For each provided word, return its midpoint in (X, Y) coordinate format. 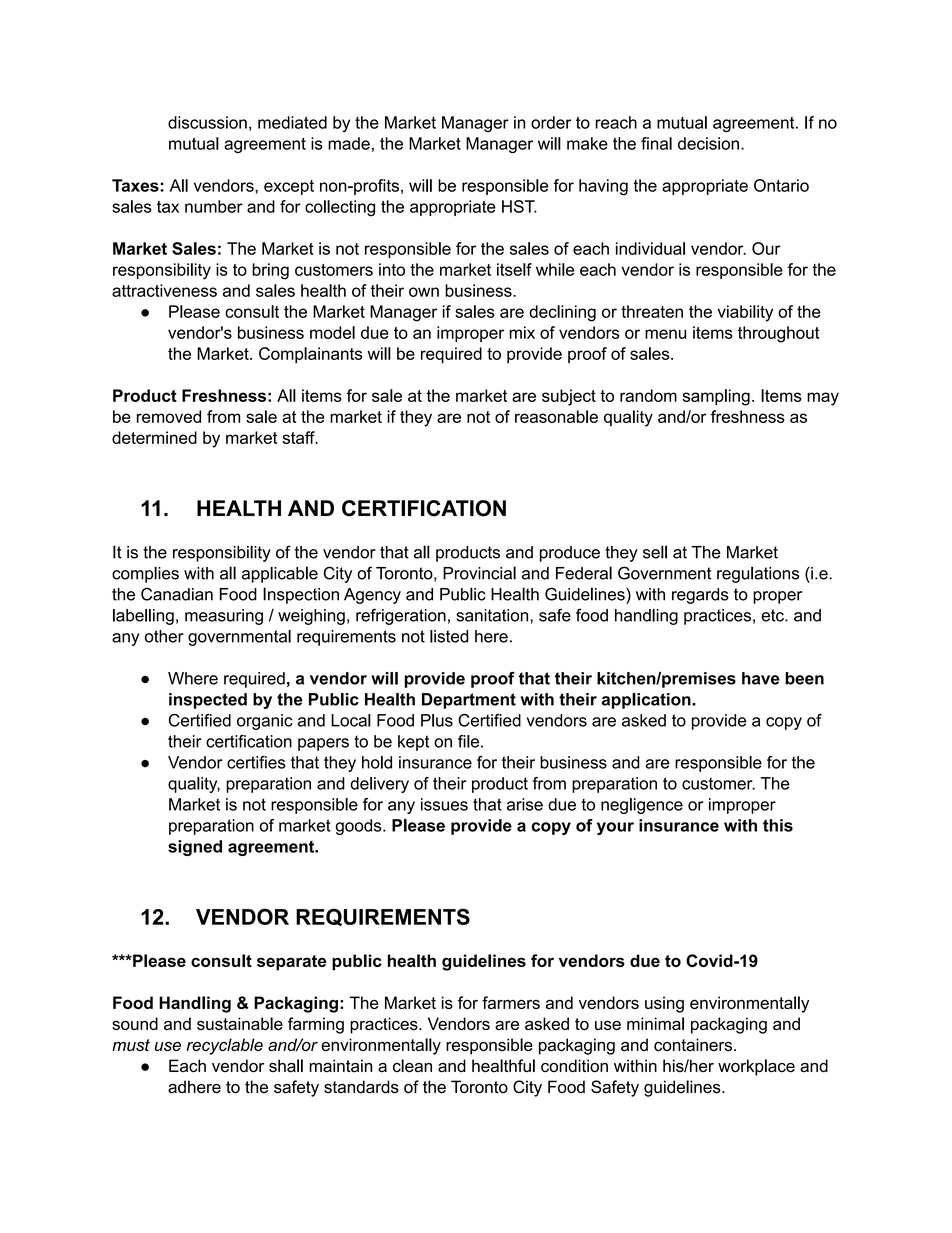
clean (412, 1066)
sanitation (493, 615)
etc (773, 615)
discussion (207, 122)
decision (708, 143)
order (551, 122)
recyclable (224, 1046)
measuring (224, 617)
